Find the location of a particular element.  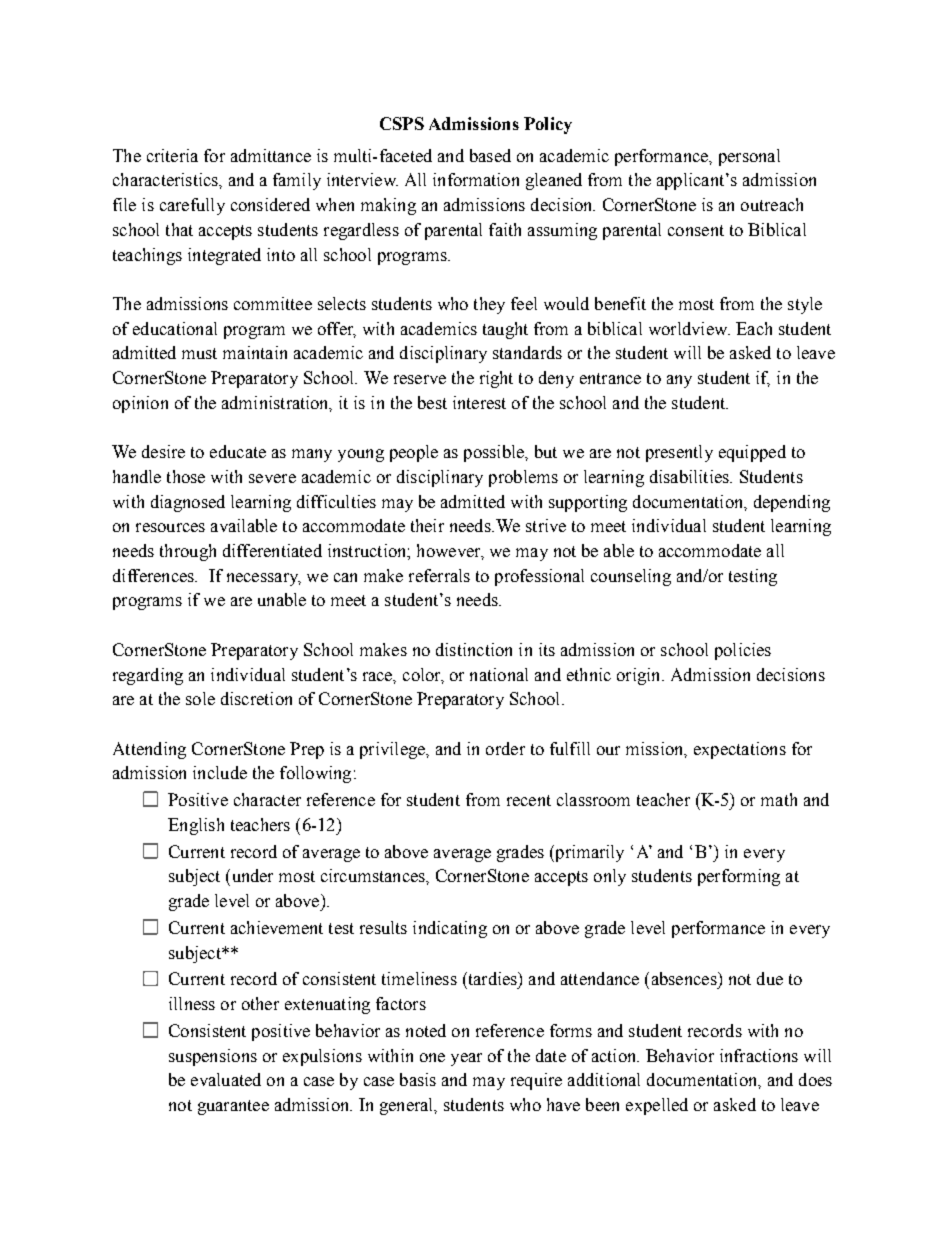

interest is located at coordinates (479, 402).
